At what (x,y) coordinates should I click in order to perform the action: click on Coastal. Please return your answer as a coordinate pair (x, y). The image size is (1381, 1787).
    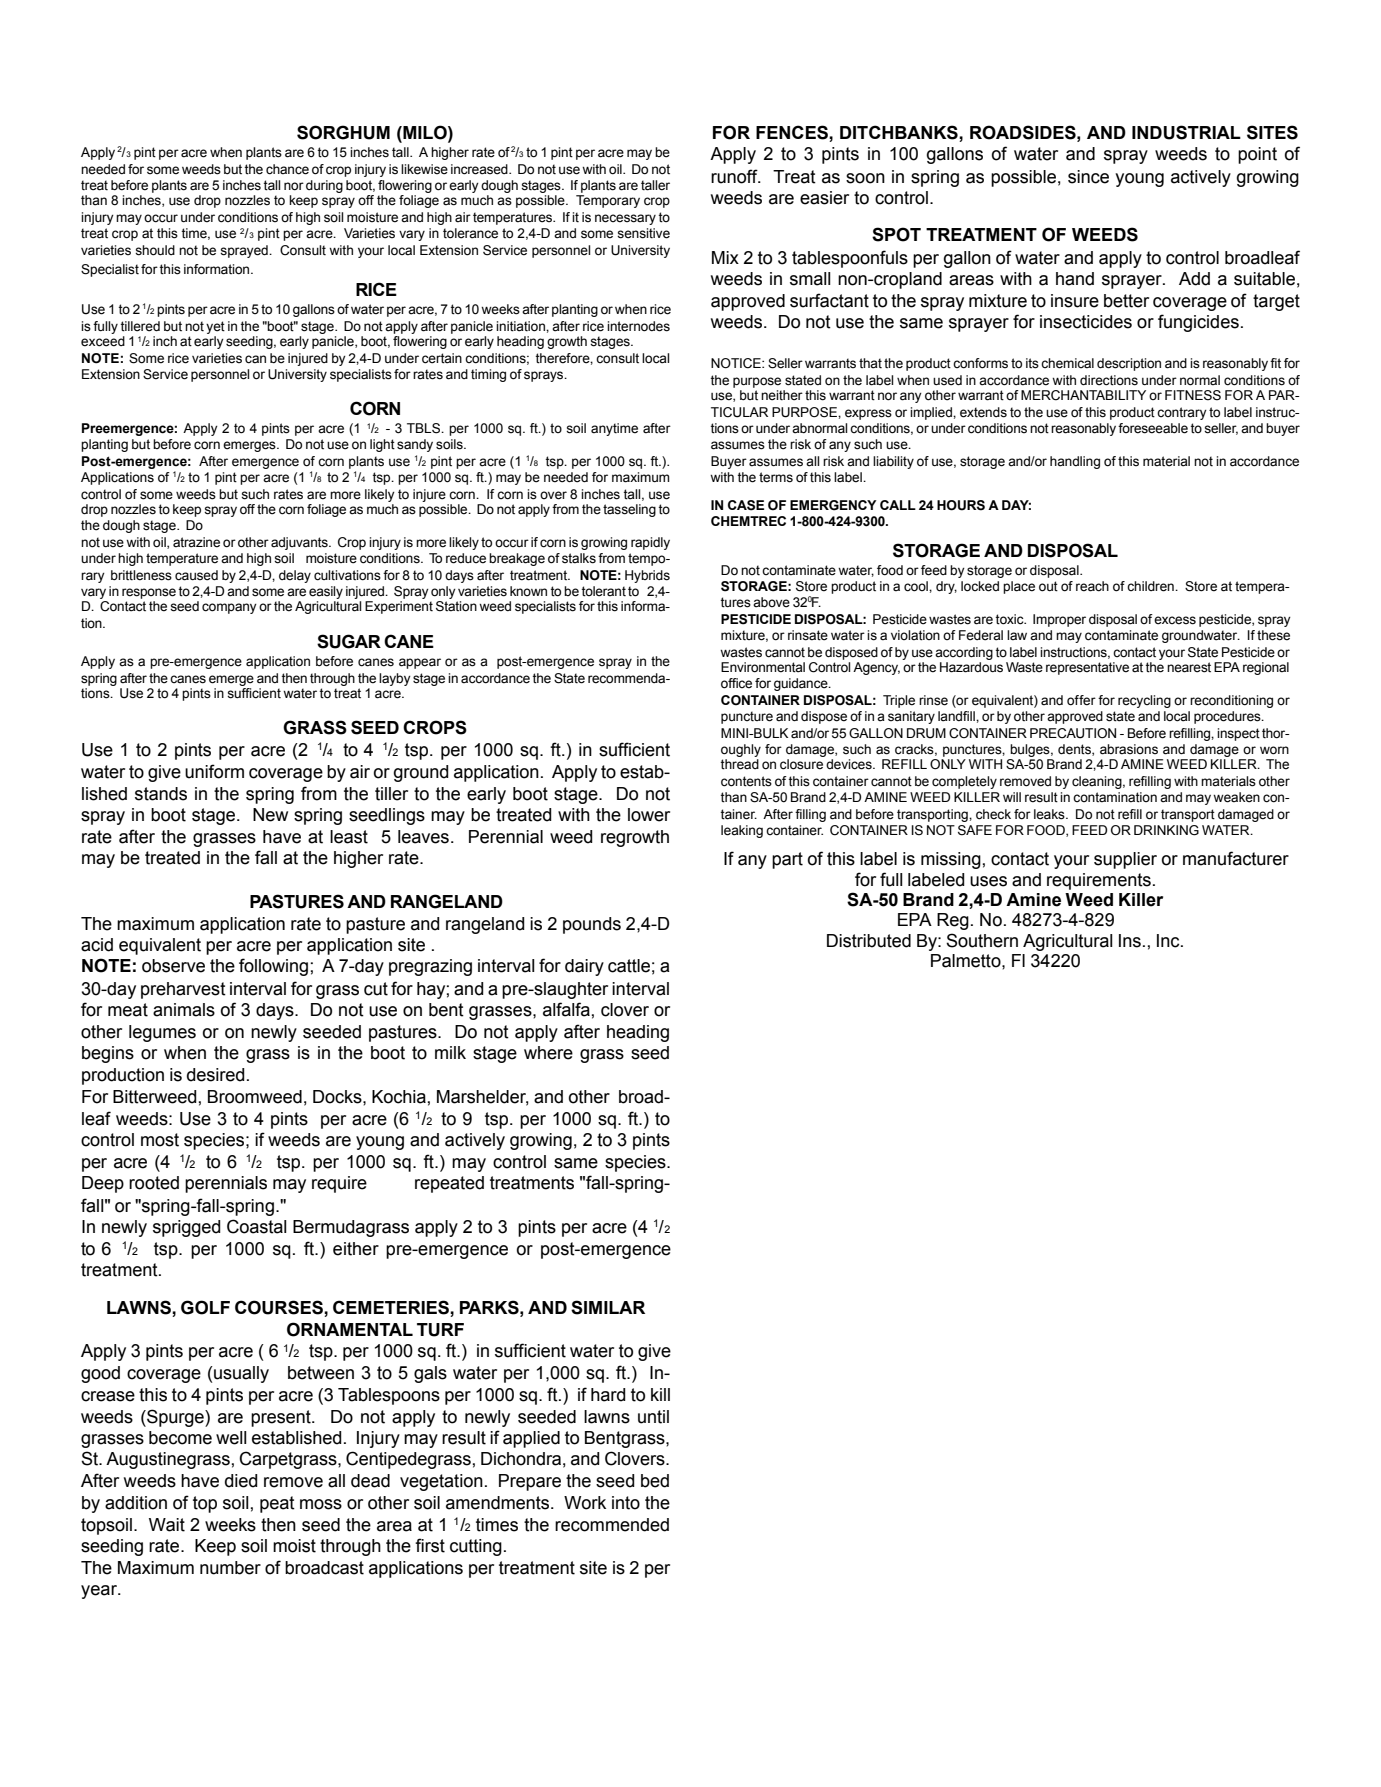
    Looking at the image, I should click on (257, 1226).
